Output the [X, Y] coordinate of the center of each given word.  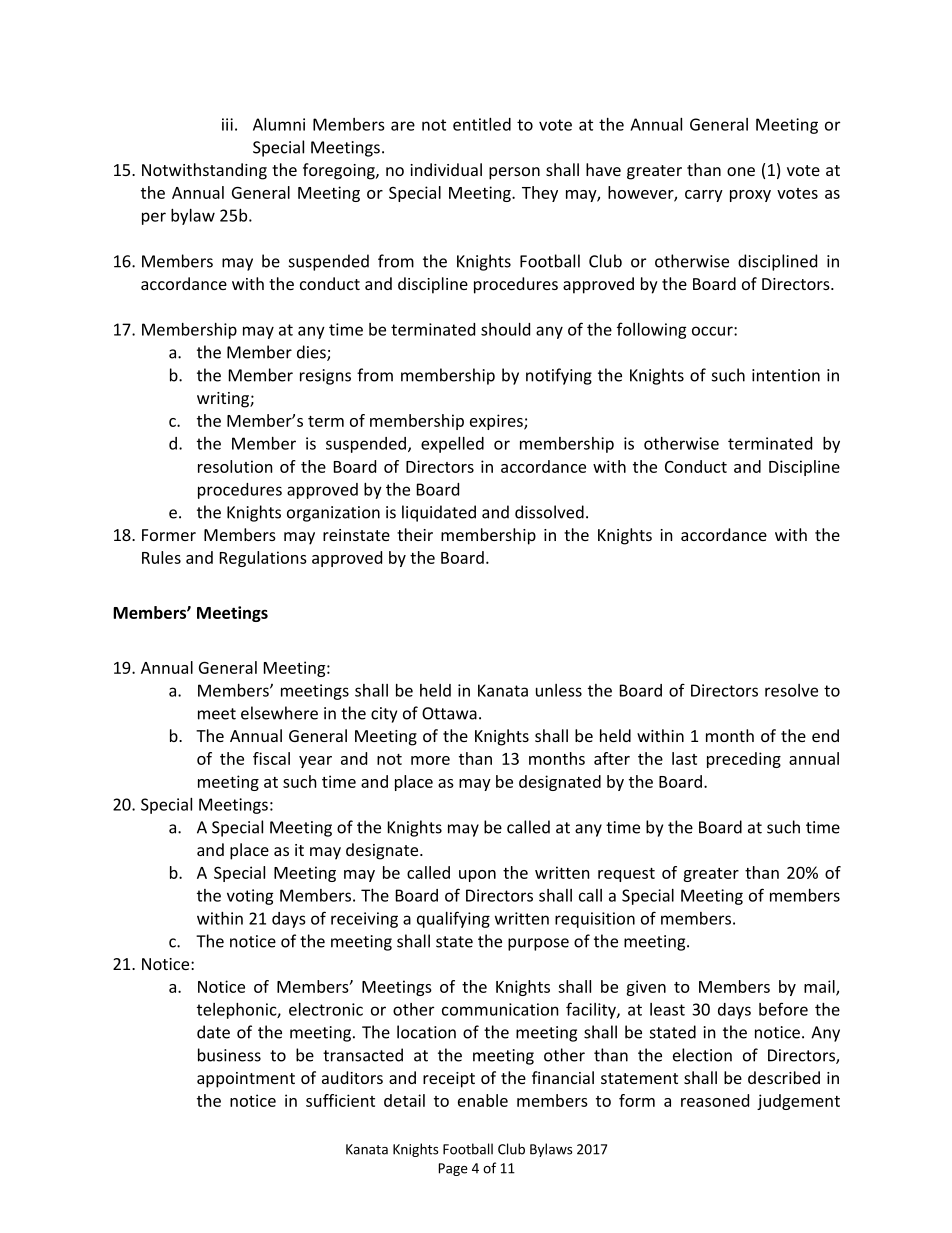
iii [227, 124]
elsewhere [279, 713]
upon [477, 876]
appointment [246, 1080]
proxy [750, 196]
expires [497, 422]
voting [250, 897]
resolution [235, 466]
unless [559, 690]
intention [786, 375]
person [514, 173]
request [626, 875]
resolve [791, 690]
